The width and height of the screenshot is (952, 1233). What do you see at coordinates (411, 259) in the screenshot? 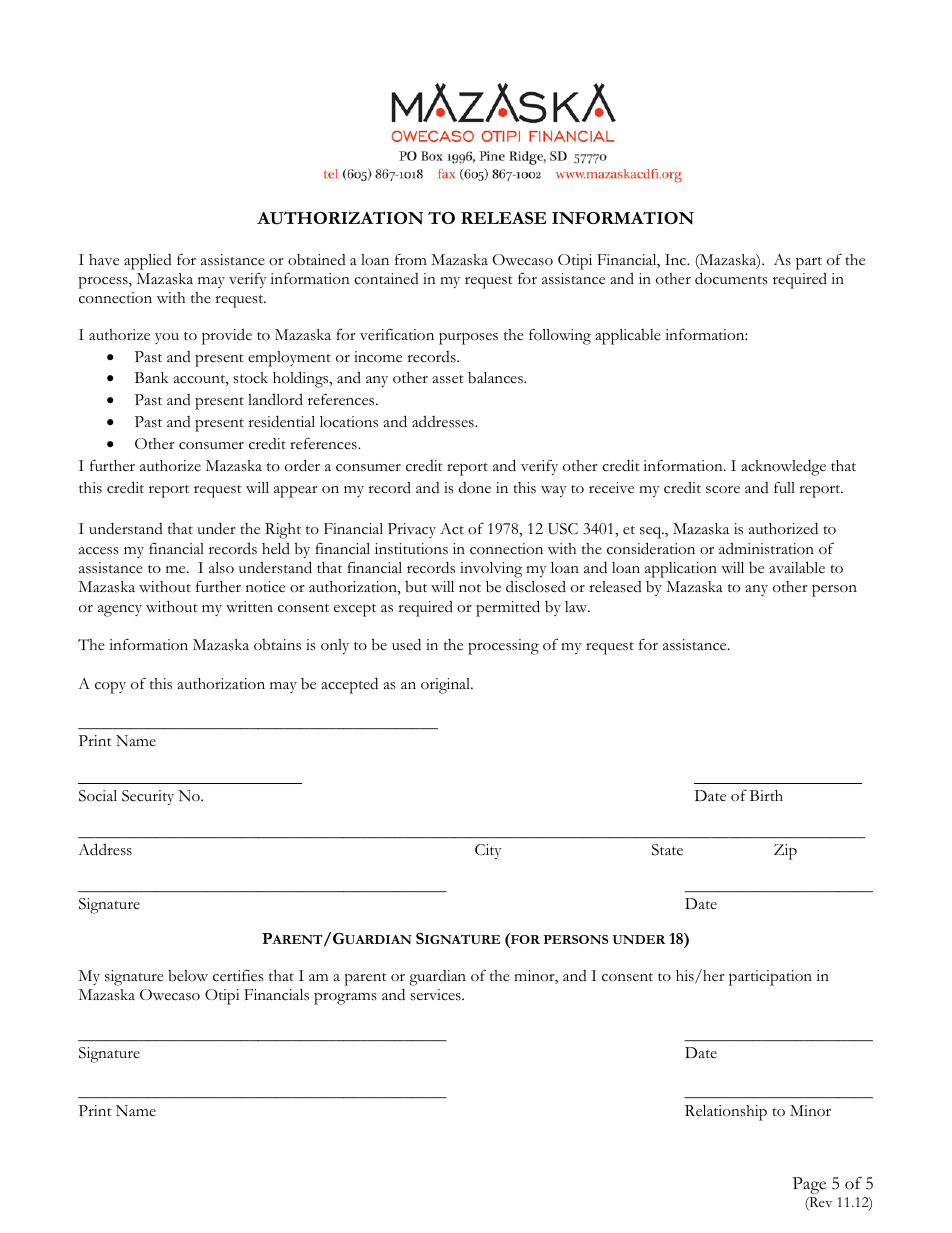
I see `from` at bounding box center [411, 259].
